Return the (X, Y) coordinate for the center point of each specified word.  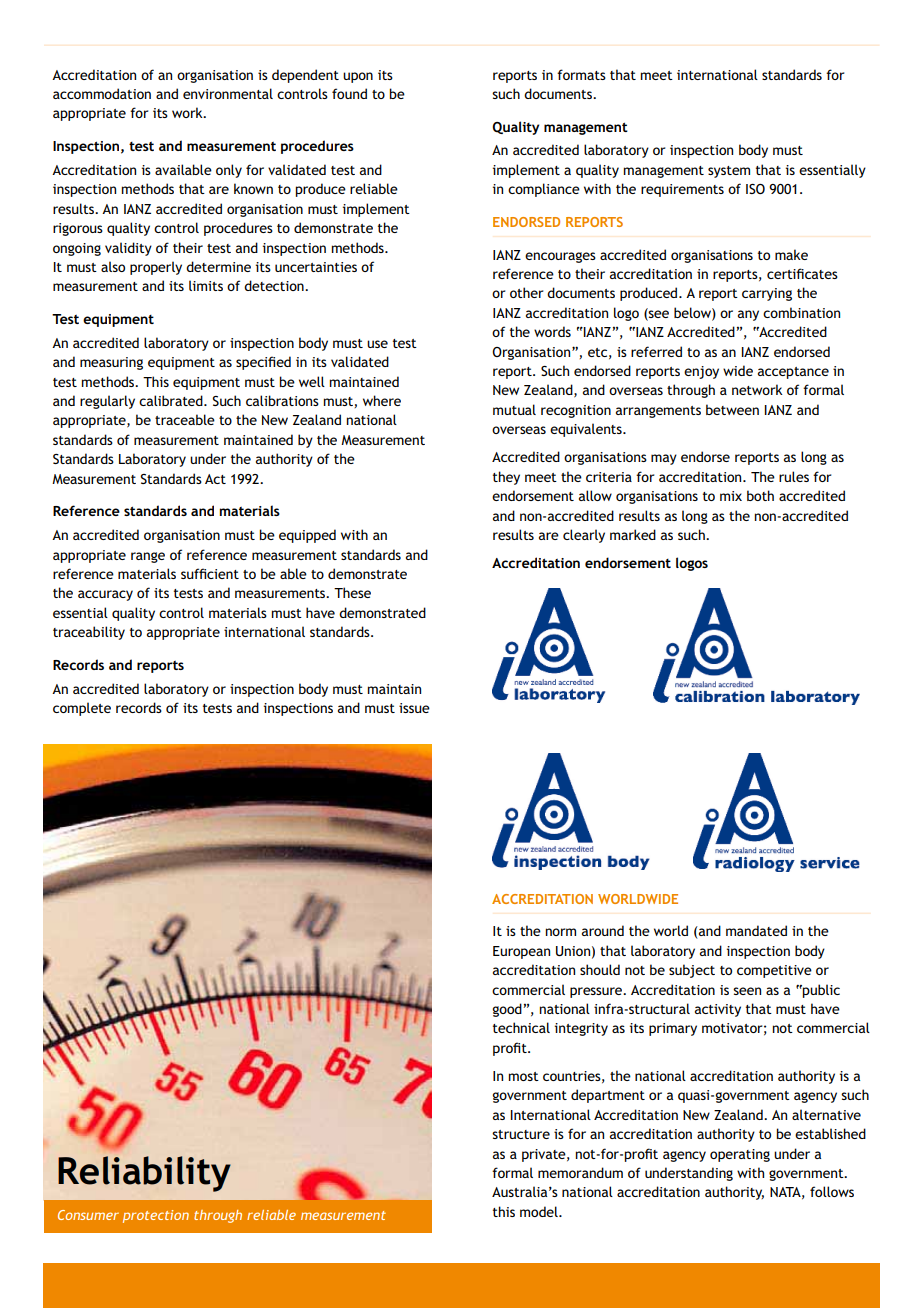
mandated (756, 930)
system (729, 172)
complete (82, 709)
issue (414, 708)
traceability (89, 633)
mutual (514, 409)
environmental (228, 93)
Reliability (144, 1174)
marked (633, 534)
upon (358, 77)
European (521, 952)
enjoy (701, 372)
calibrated (172, 400)
